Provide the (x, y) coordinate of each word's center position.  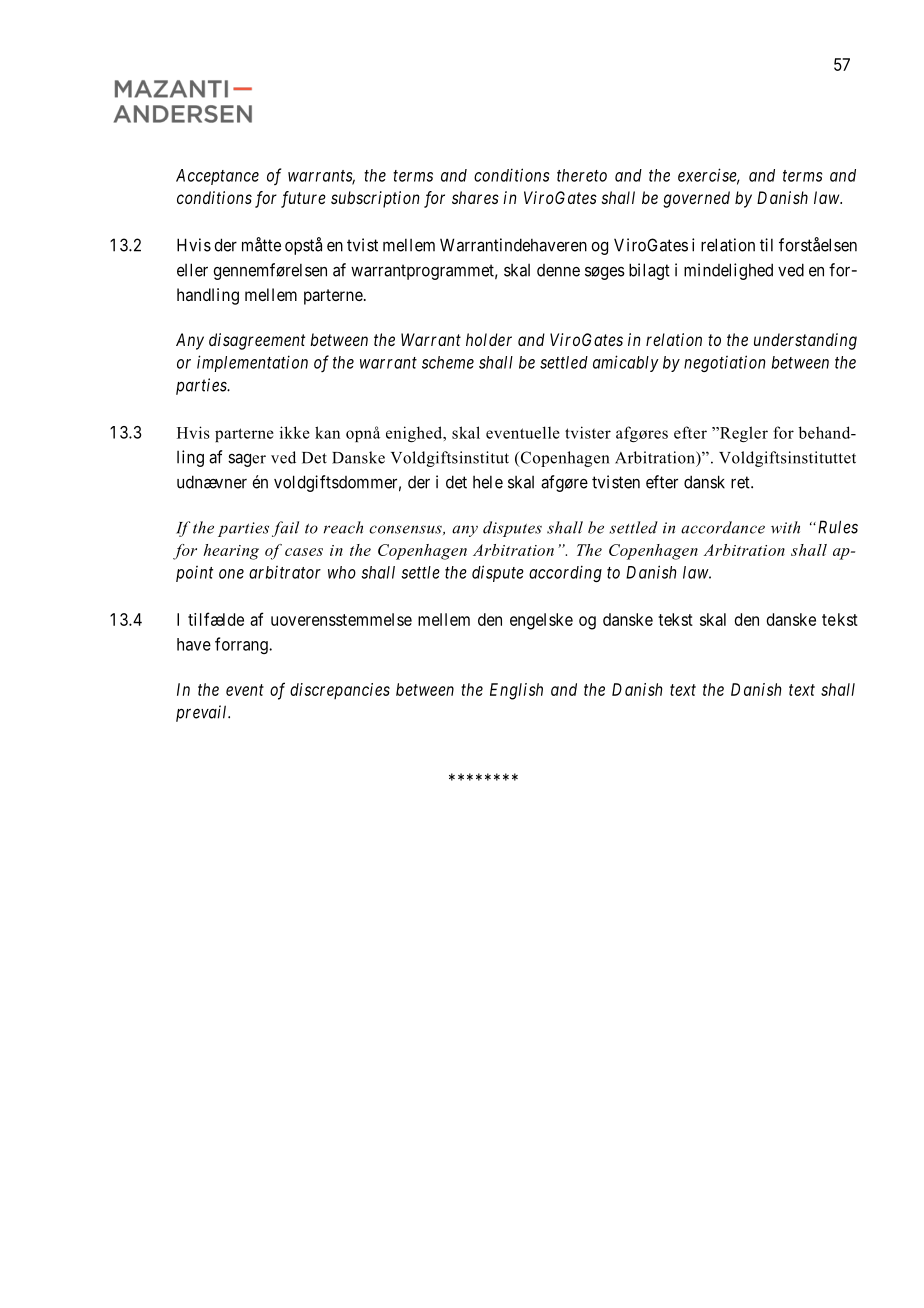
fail (285, 529)
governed (696, 199)
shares (475, 197)
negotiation (724, 363)
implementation (252, 363)
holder (489, 339)
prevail (203, 713)
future (303, 199)
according (565, 573)
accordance (723, 527)
